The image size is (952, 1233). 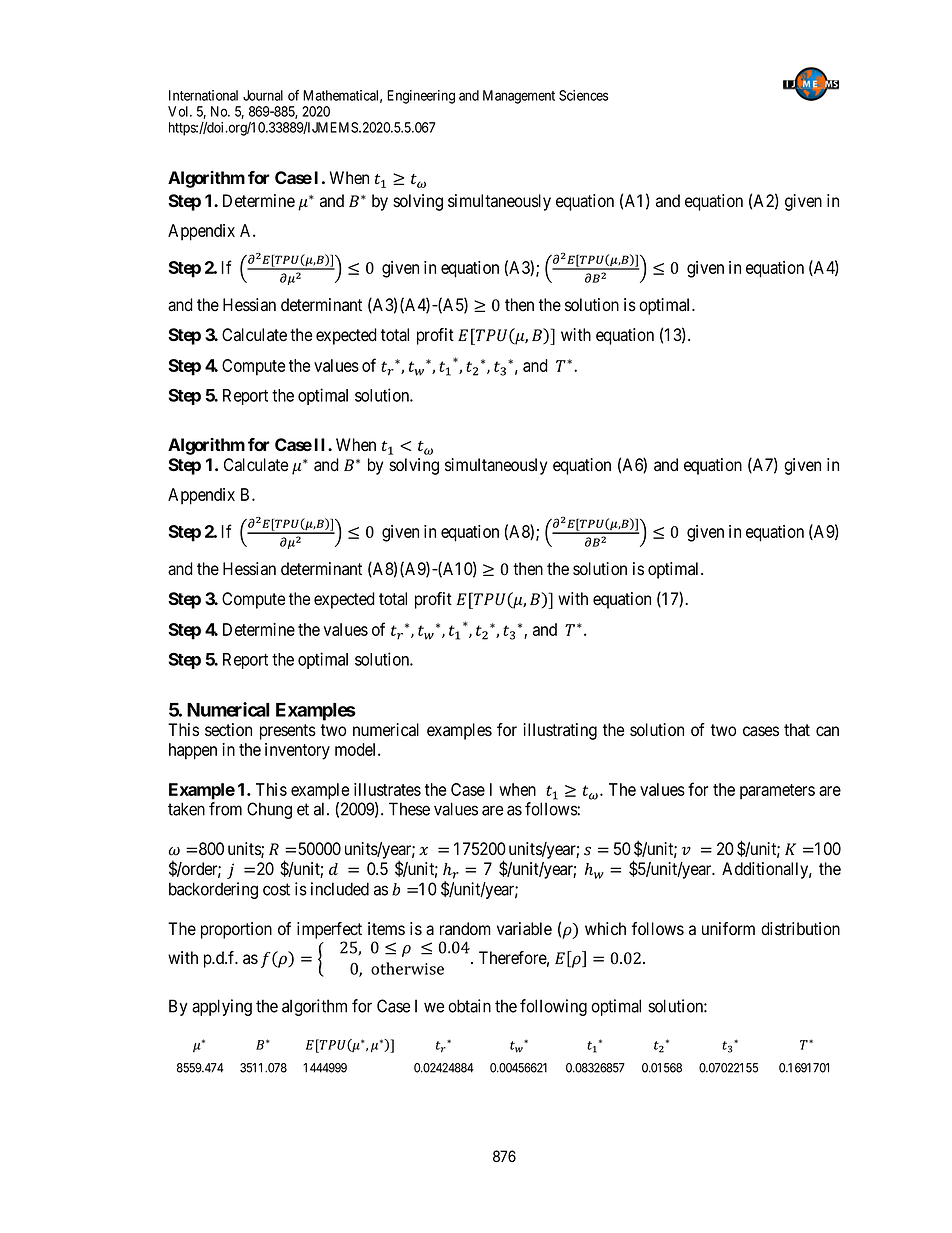 I want to click on applying, so click(x=222, y=1007).
